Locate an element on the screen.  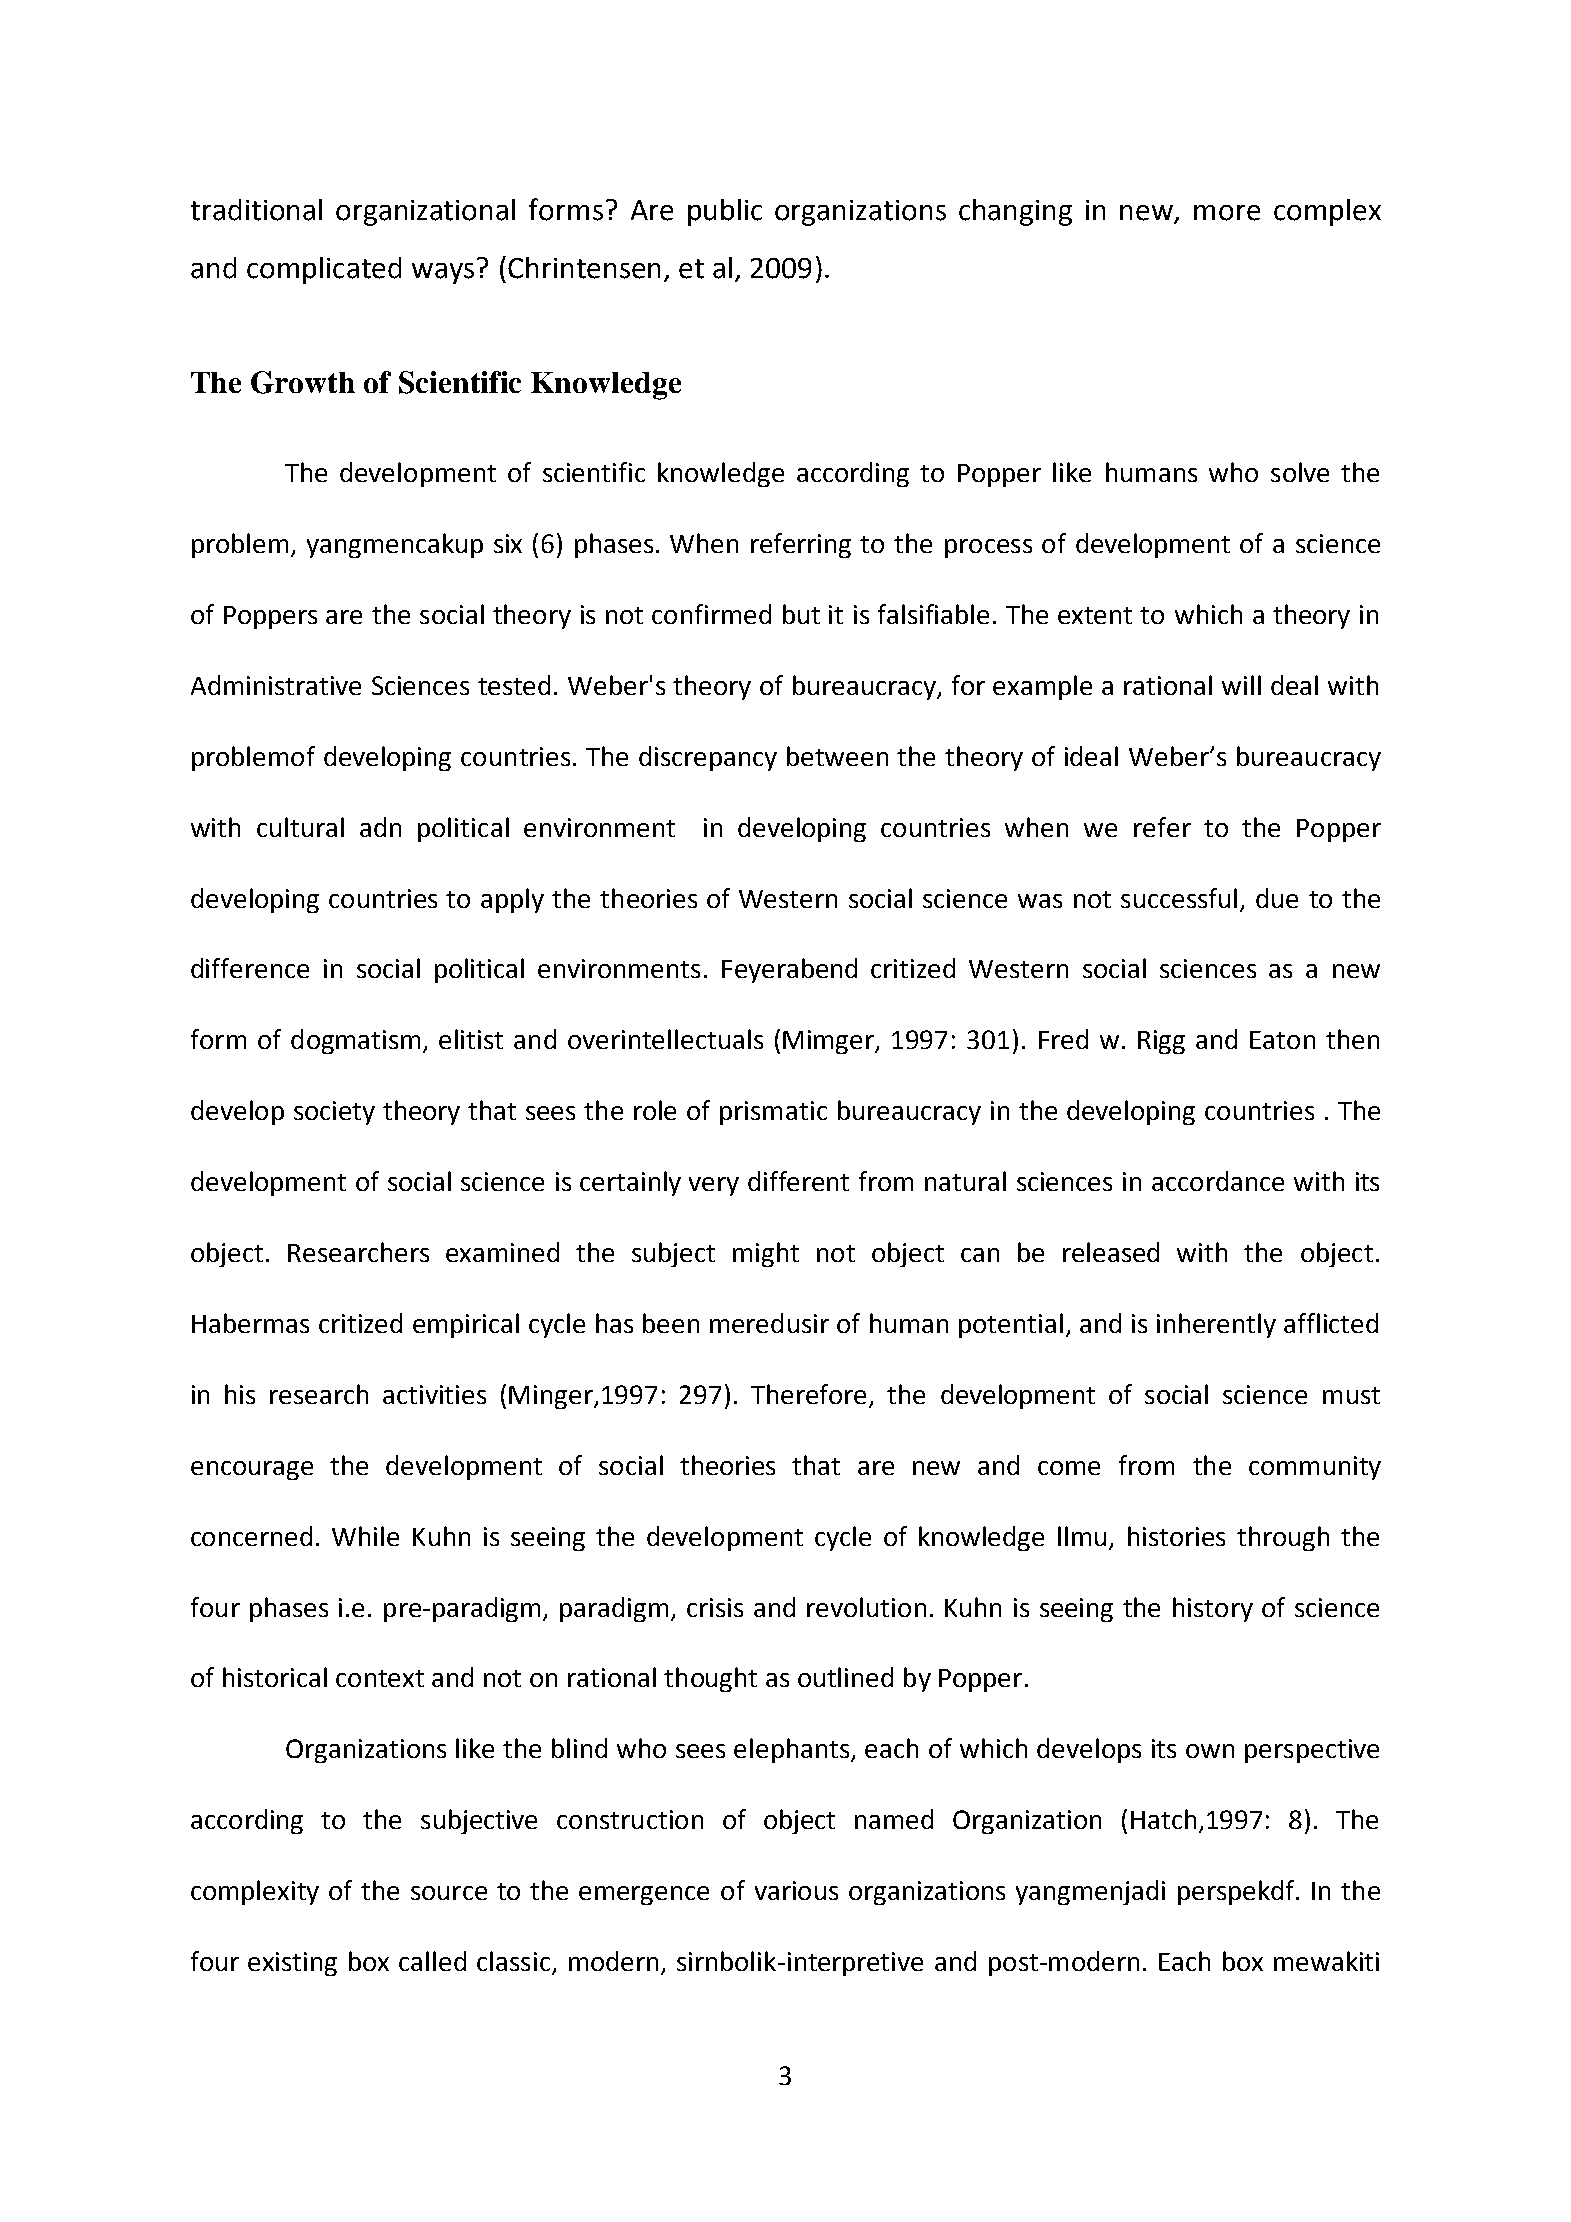
public is located at coordinates (725, 212).
